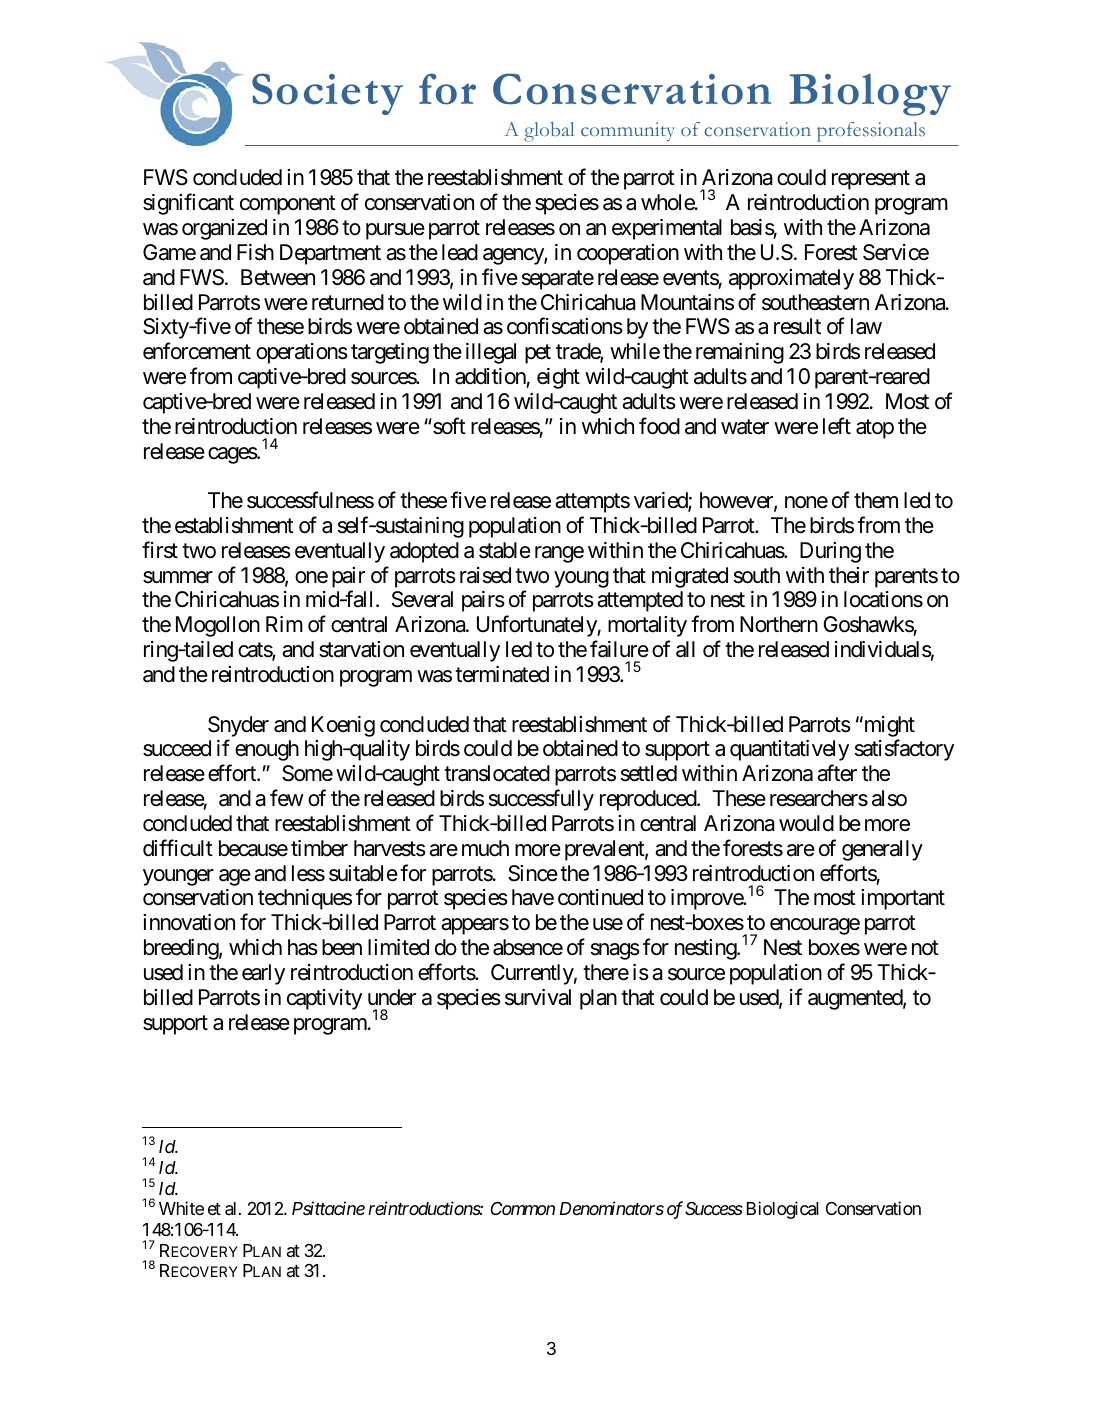 The width and height of the image is (1101, 1425). Describe the element at coordinates (267, 750) in the image. I see `enough` at that location.
